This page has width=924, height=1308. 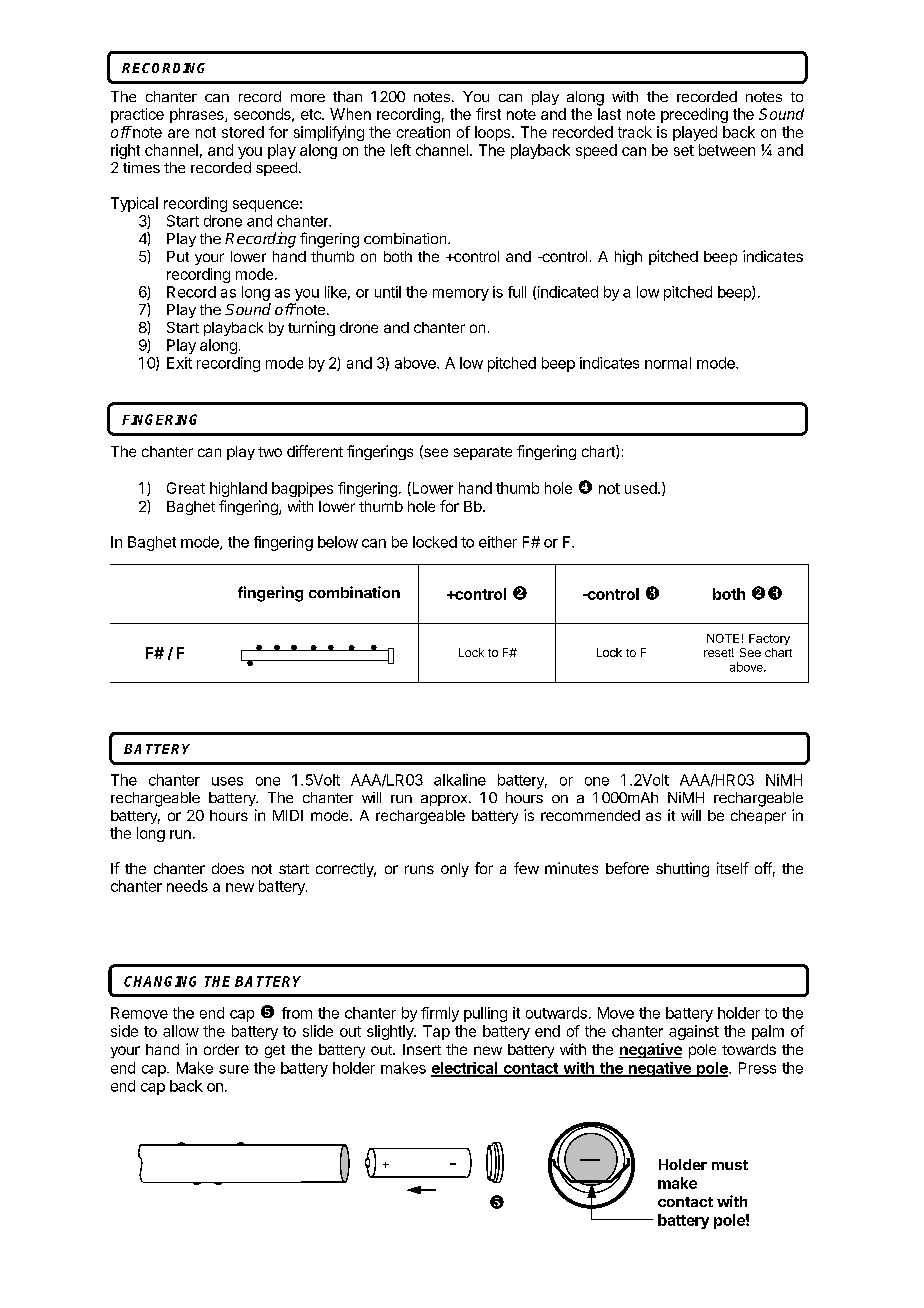 I want to click on creation, so click(x=423, y=132).
